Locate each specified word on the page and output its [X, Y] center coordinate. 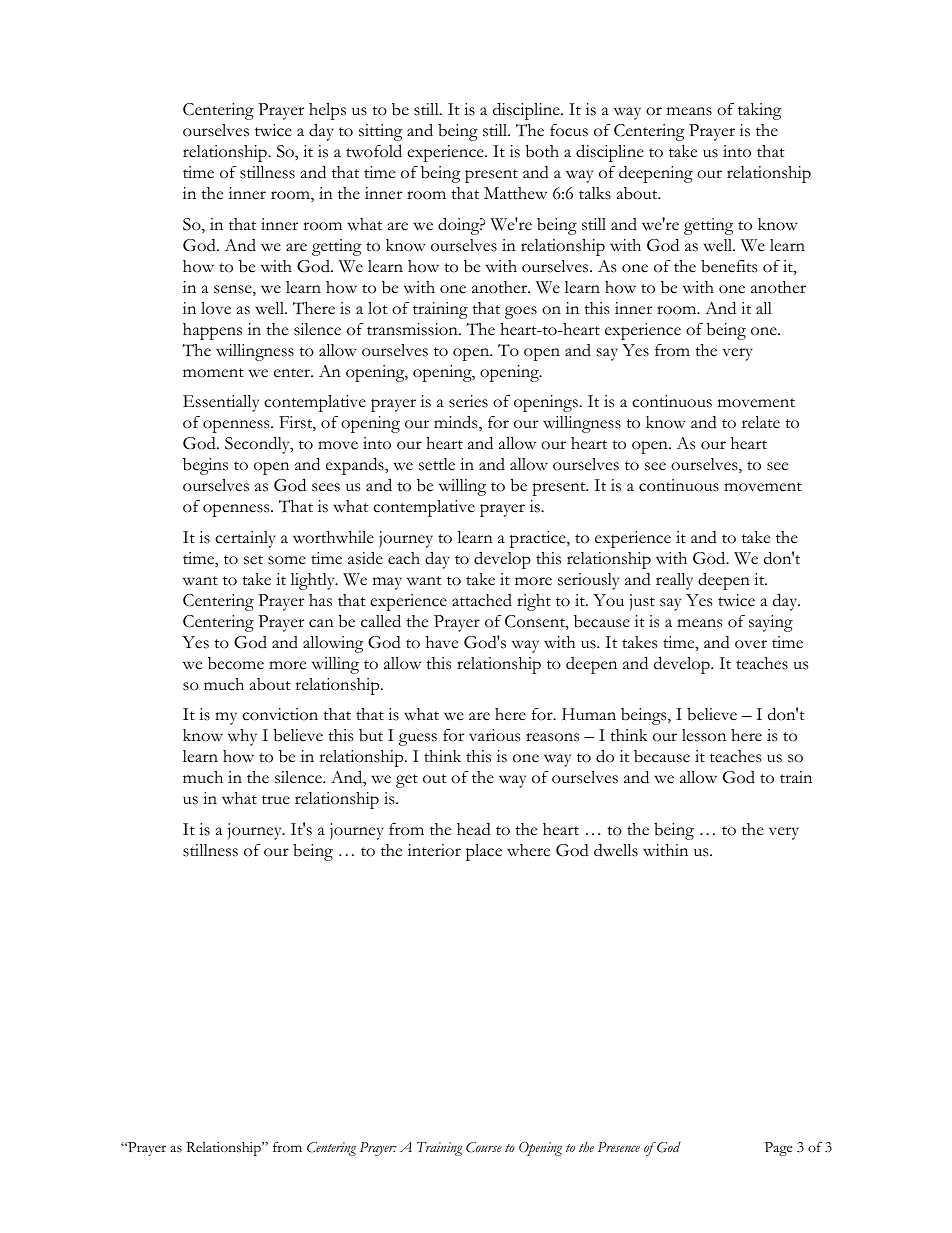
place [484, 852]
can [321, 623]
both [542, 151]
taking [760, 111]
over [751, 644]
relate [761, 422]
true [276, 800]
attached [482, 600]
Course [484, 1147]
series [468, 401]
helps [327, 111]
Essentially [221, 403]
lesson [704, 735]
